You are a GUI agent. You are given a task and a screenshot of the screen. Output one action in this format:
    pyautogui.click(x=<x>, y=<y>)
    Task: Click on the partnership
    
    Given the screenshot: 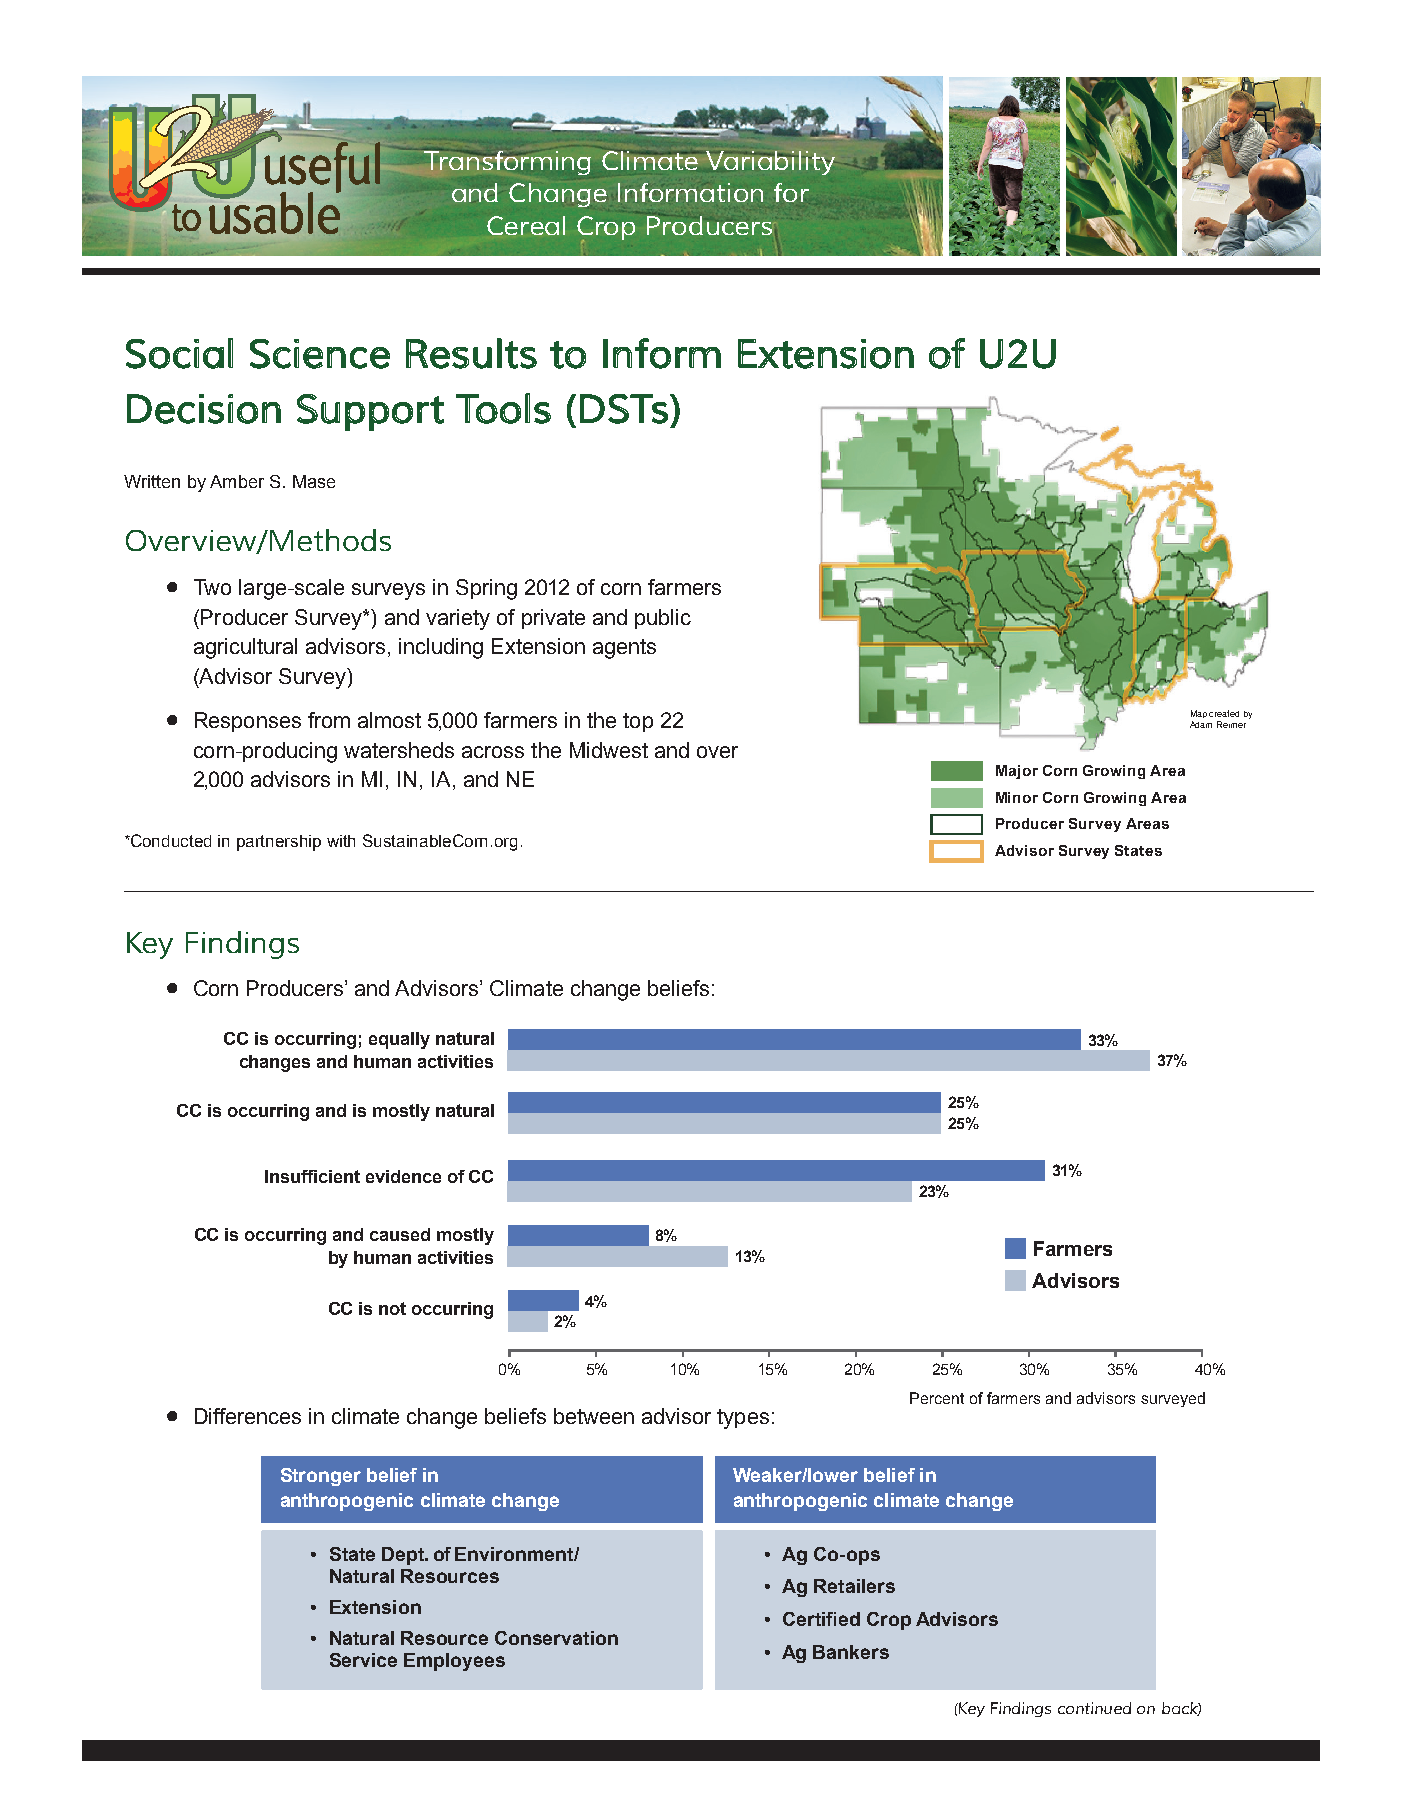 What is the action you would take?
    pyautogui.click(x=279, y=843)
